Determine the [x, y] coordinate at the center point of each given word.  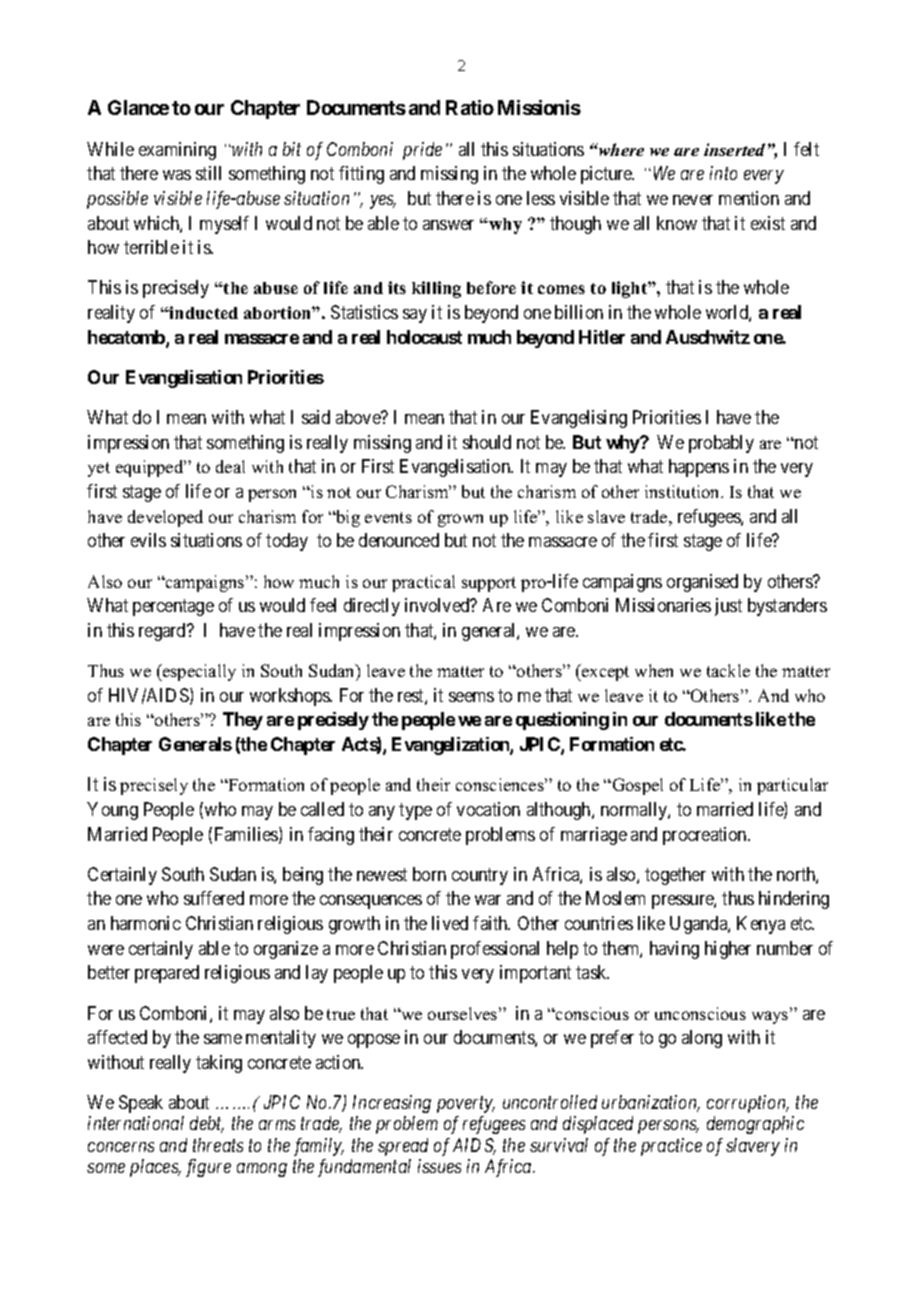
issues [439, 1166]
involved [438, 605]
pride [422, 151]
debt [207, 1124]
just [728, 607]
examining [177, 151]
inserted [734, 149]
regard [163, 632]
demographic [755, 1125]
